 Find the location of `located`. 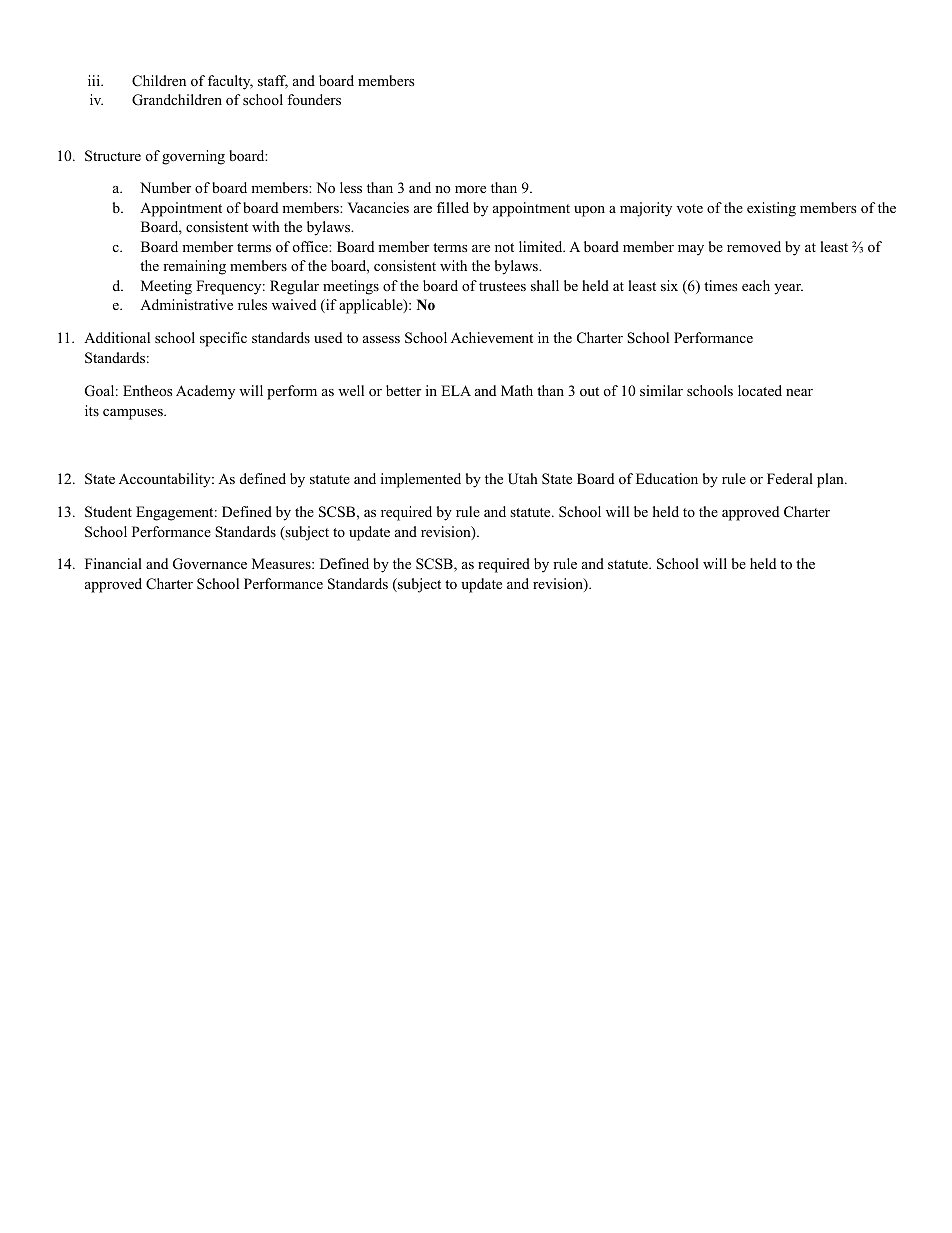

located is located at coordinates (760, 390).
